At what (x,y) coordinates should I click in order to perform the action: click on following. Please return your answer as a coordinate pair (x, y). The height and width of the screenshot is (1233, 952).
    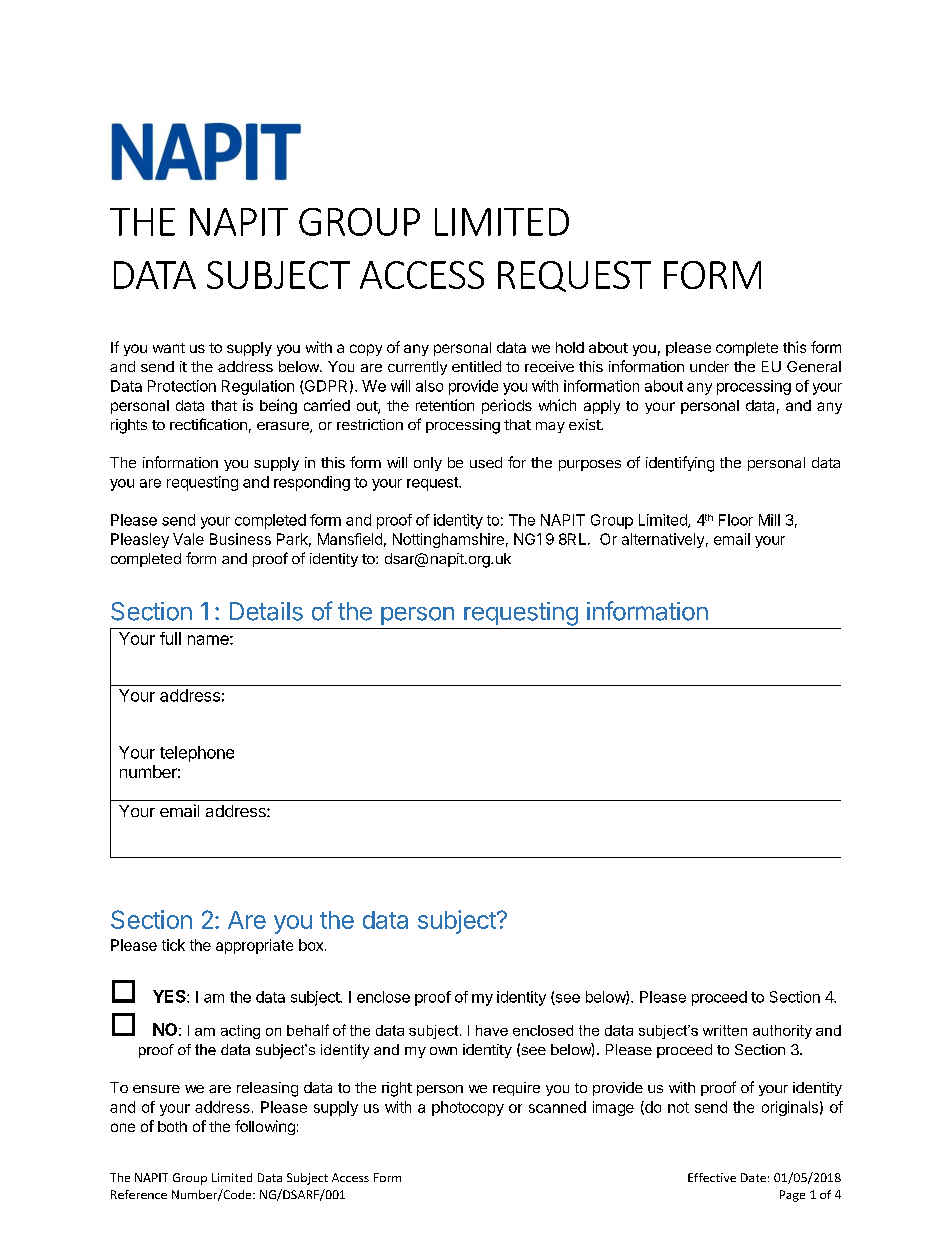
    Looking at the image, I should click on (265, 1127).
